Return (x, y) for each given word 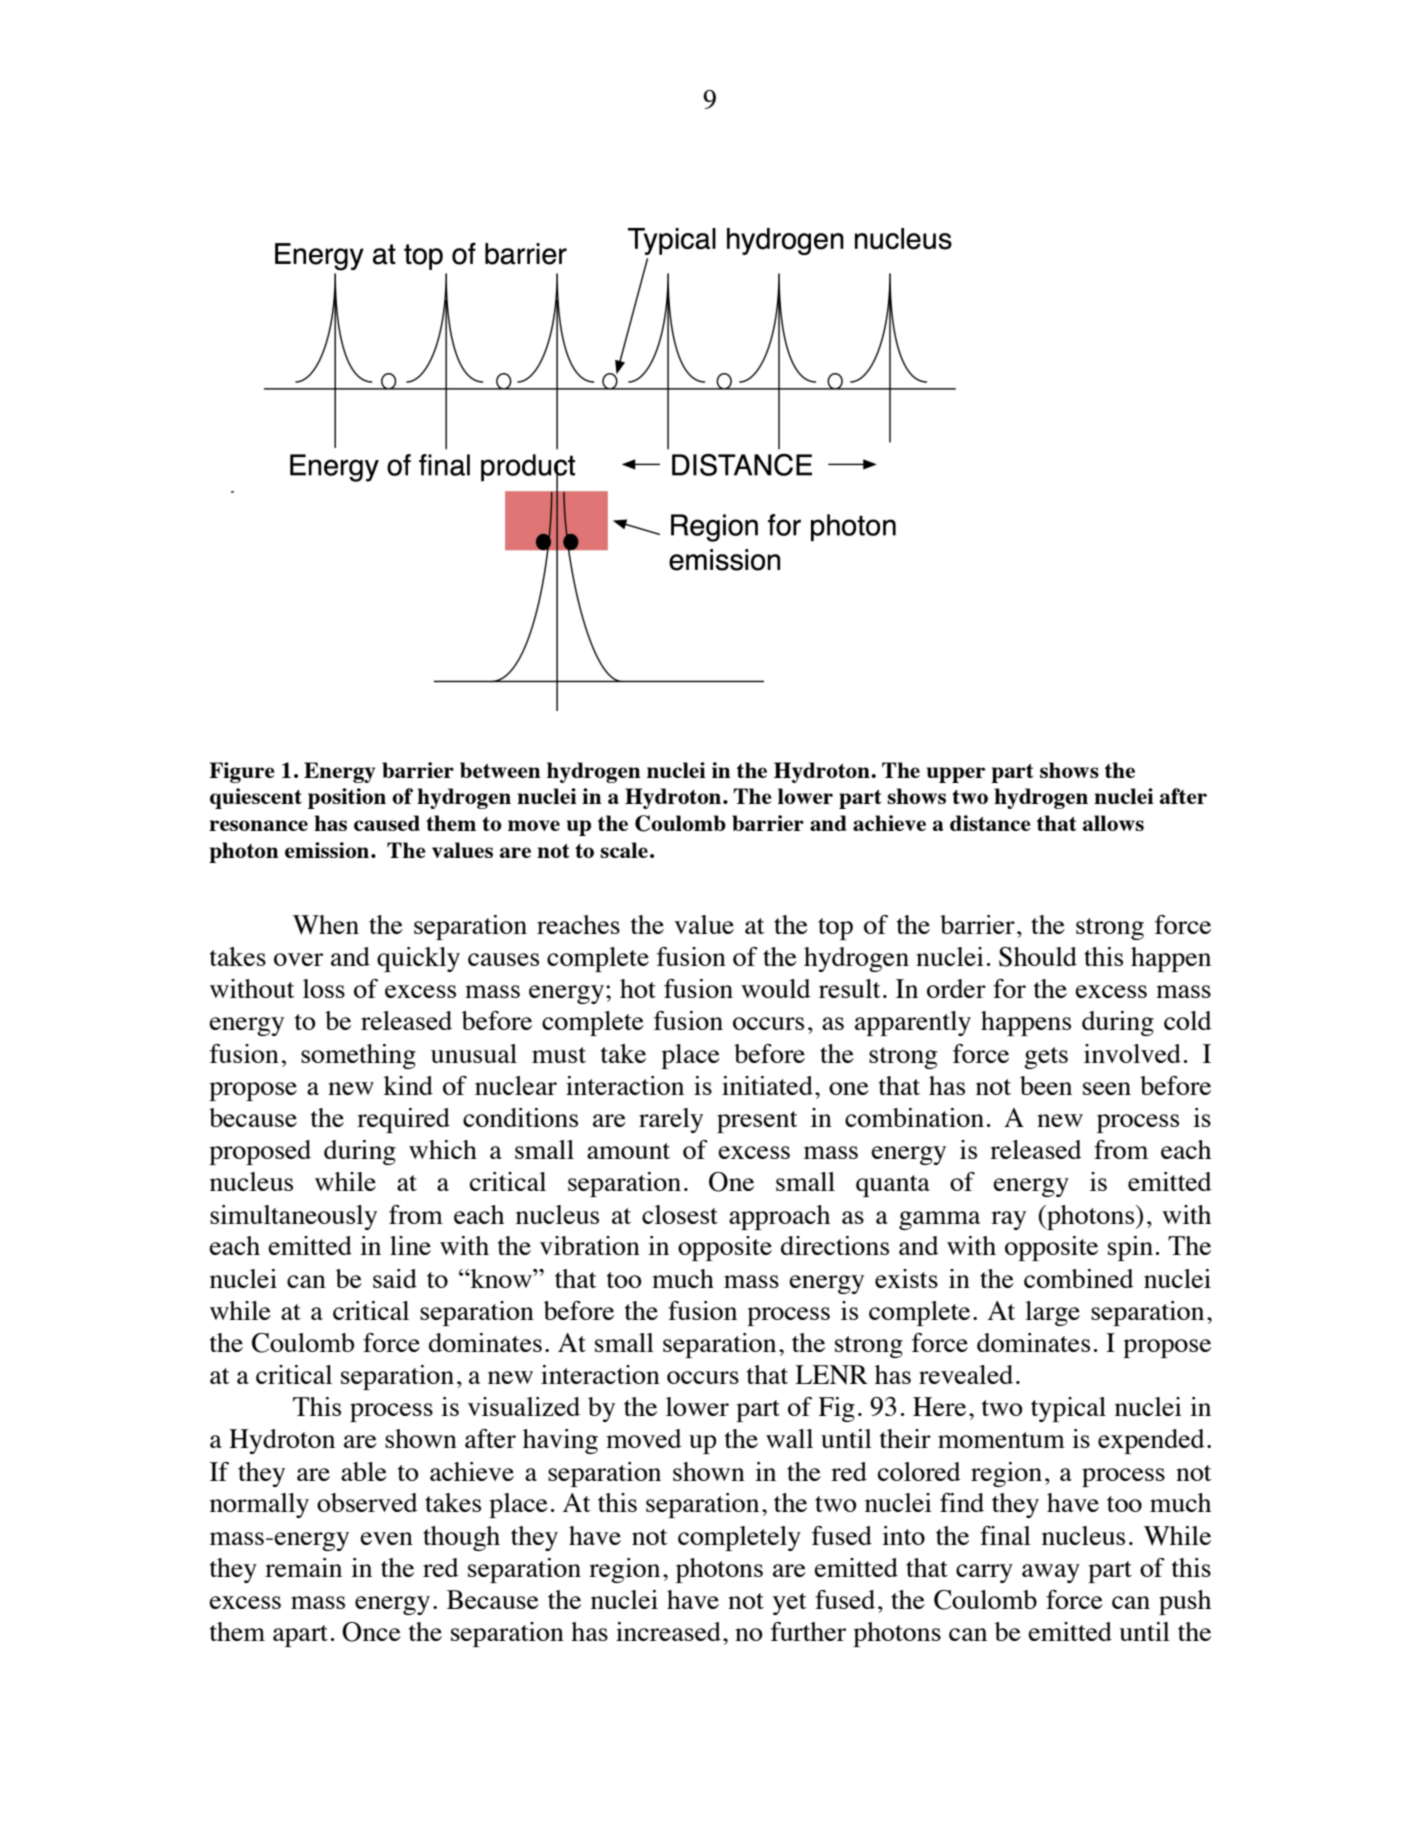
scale (624, 850)
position (347, 798)
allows (1113, 823)
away (1051, 1573)
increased (668, 1631)
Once (371, 1632)
